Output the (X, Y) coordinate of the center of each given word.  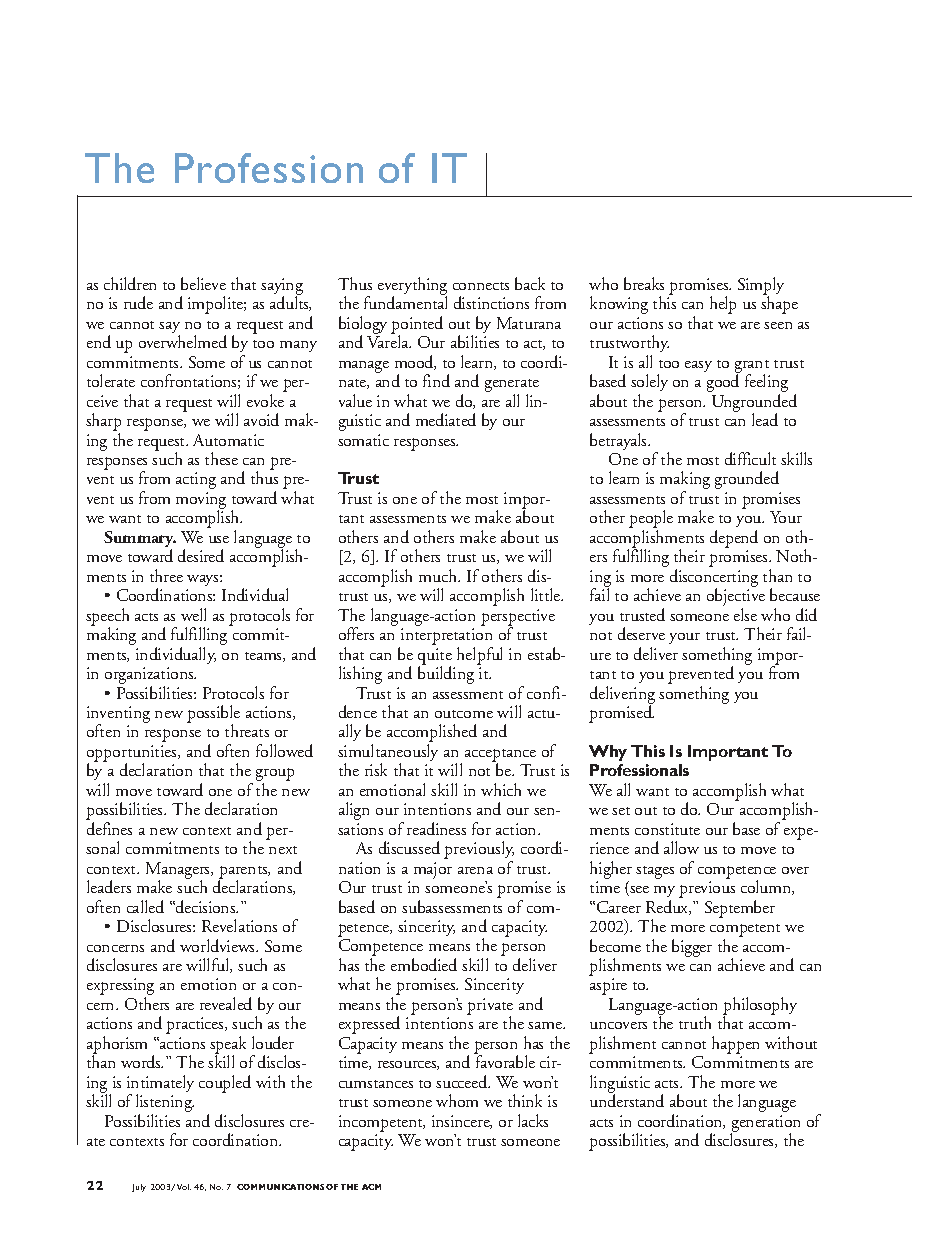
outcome (464, 714)
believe (203, 283)
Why (608, 753)
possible (213, 715)
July (139, 1188)
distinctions (491, 302)
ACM (371, 1187)
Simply (761, 287)
